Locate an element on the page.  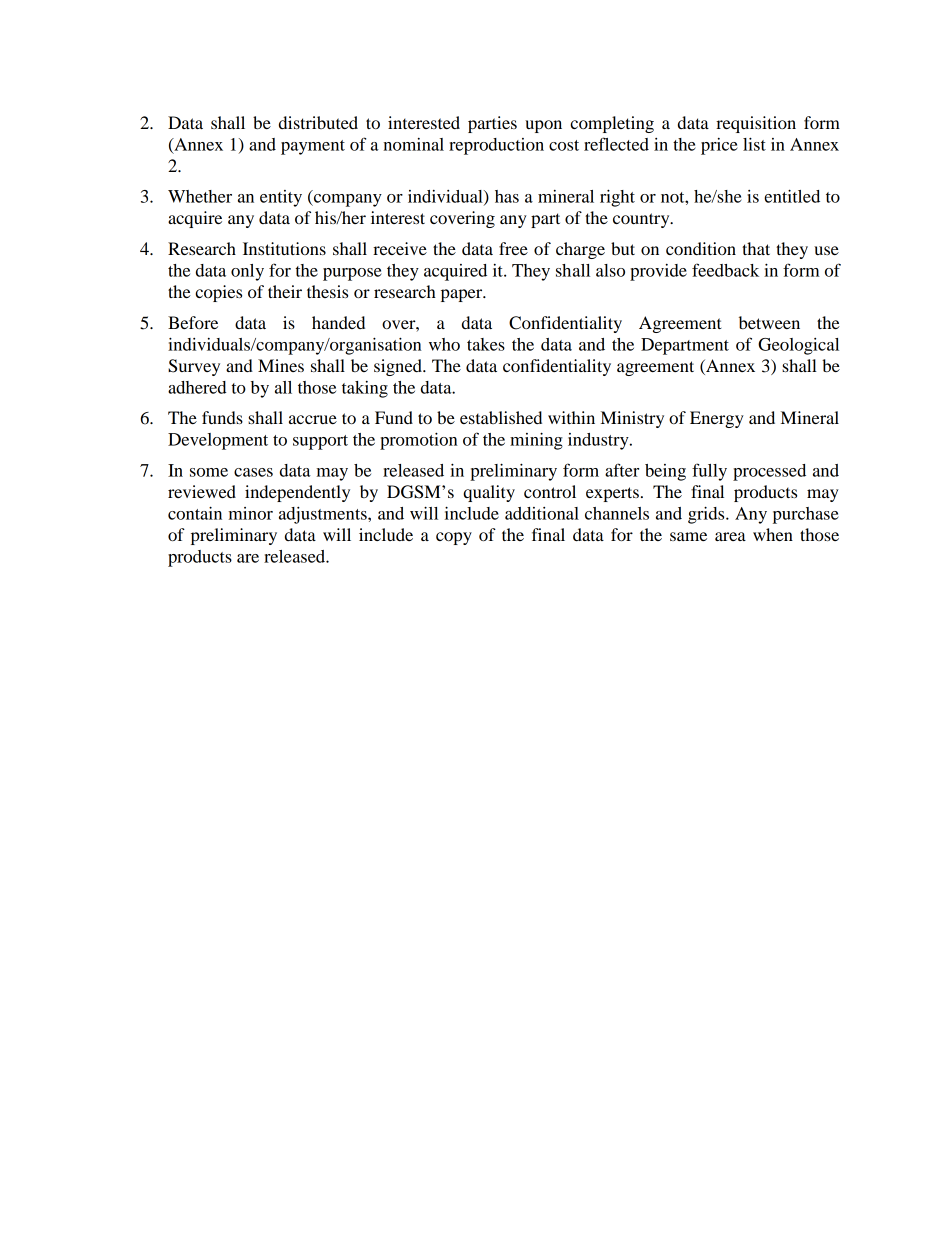
between is located at coordinates (769, 322).
